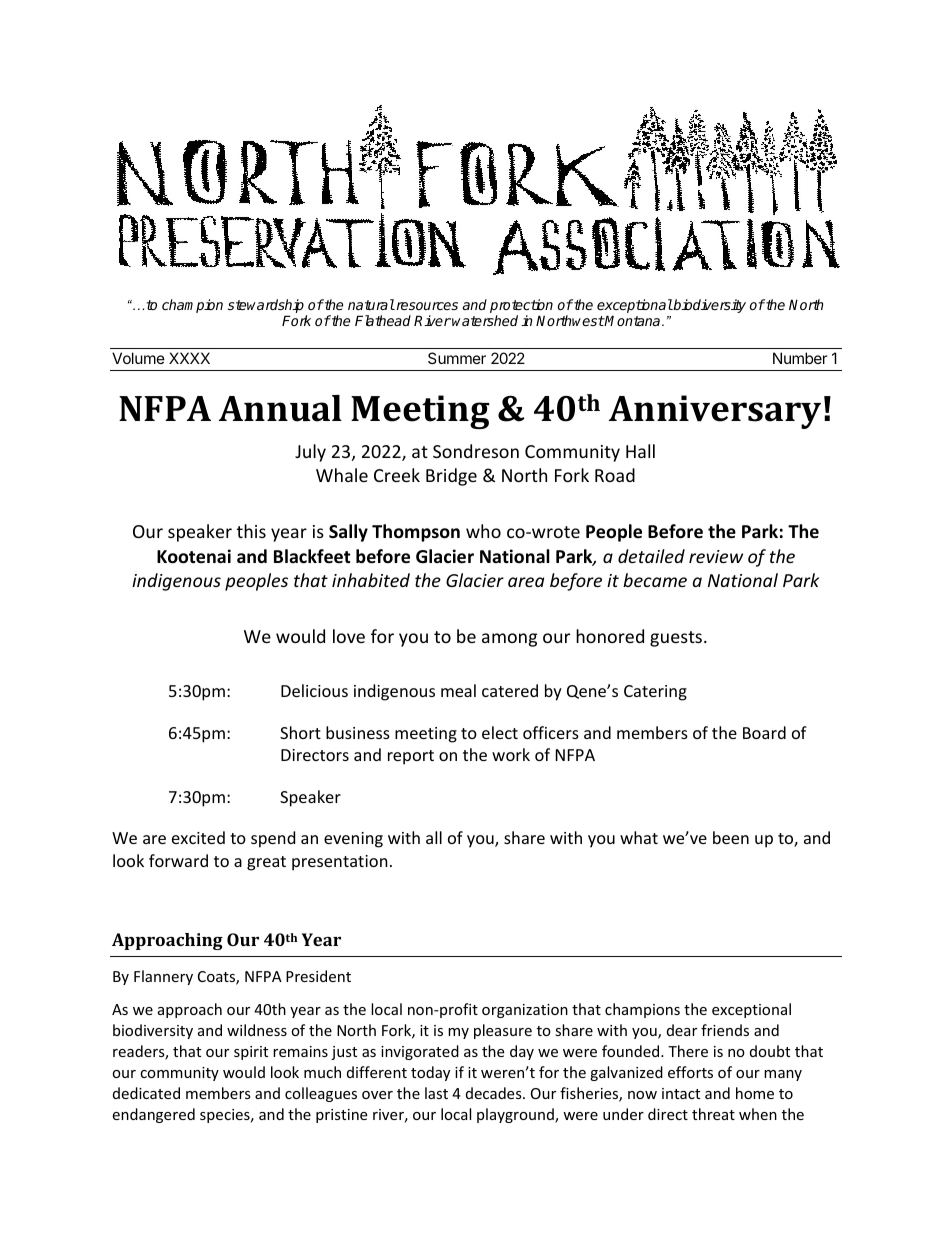  What do you see at coordinates (483, 531) in the image?
I see `who` at bounding box center [483, 531].
